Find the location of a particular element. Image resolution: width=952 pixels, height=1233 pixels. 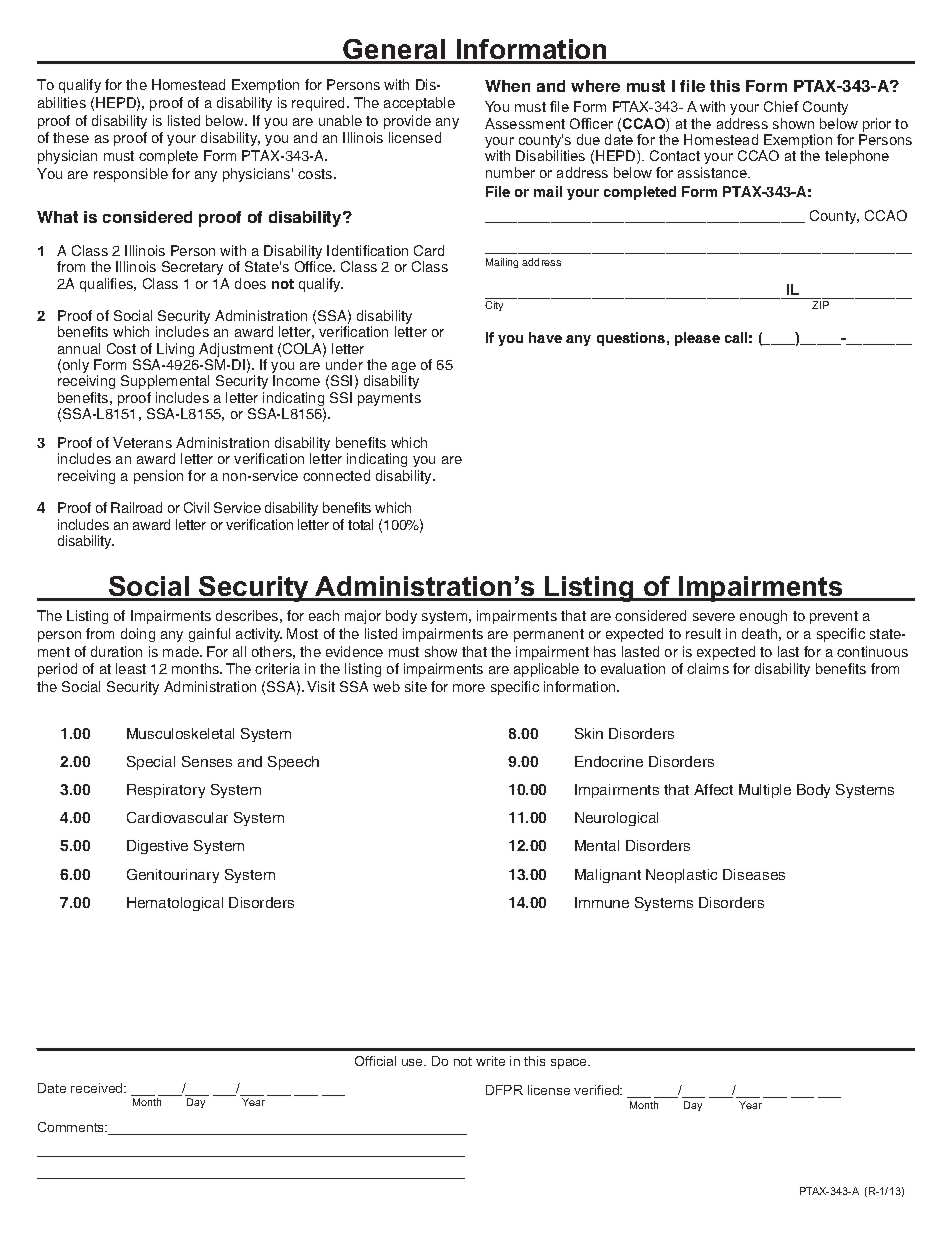

enough is located at coordinates (763, 617).
